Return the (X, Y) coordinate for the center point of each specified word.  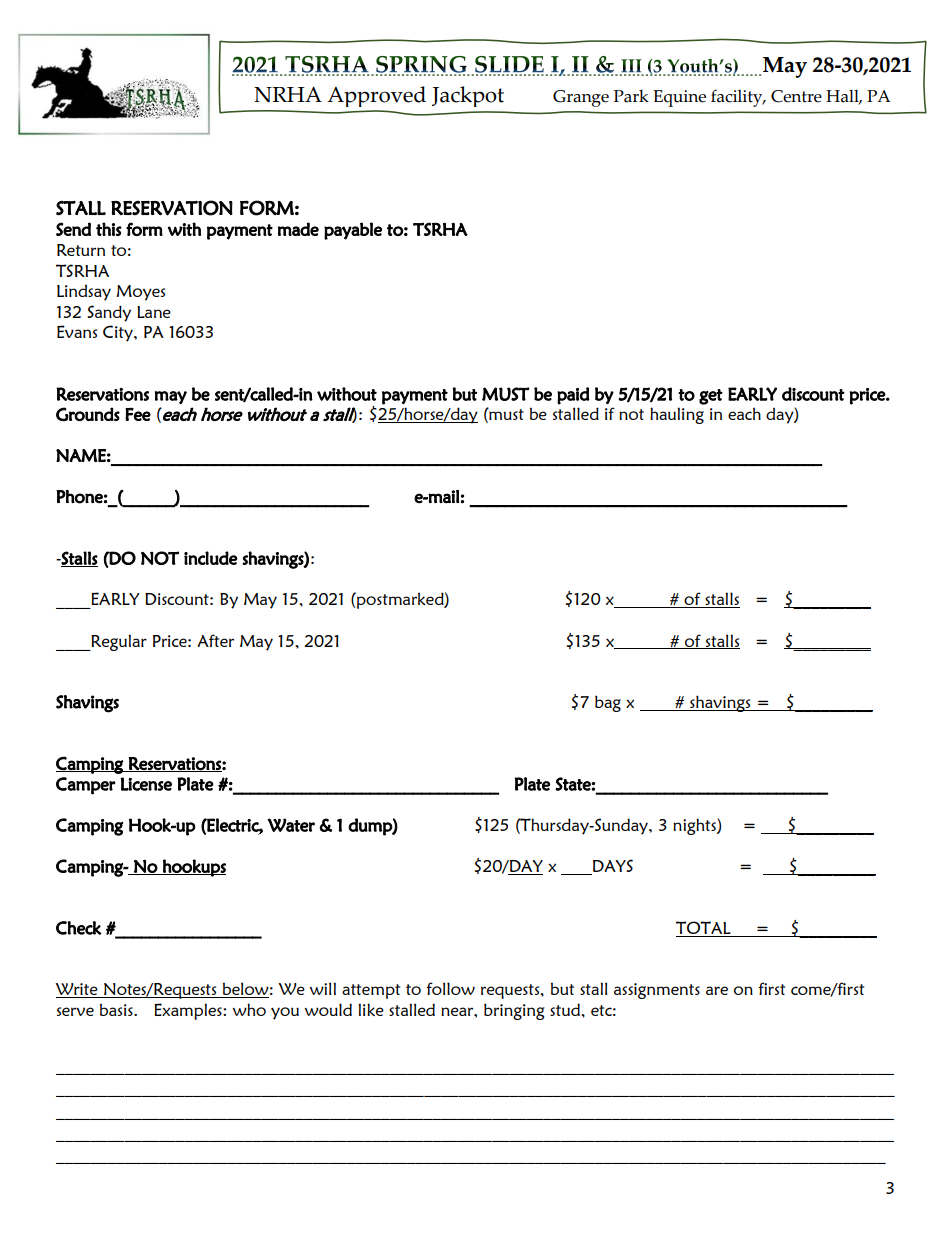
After (215, 640)
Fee (138, 414)
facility (738, 98)
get (711, 397)
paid (573, 396)
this (109, 229)
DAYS (612, 867)
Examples (189, 1011)
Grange (581, 98)
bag (608, 703)
